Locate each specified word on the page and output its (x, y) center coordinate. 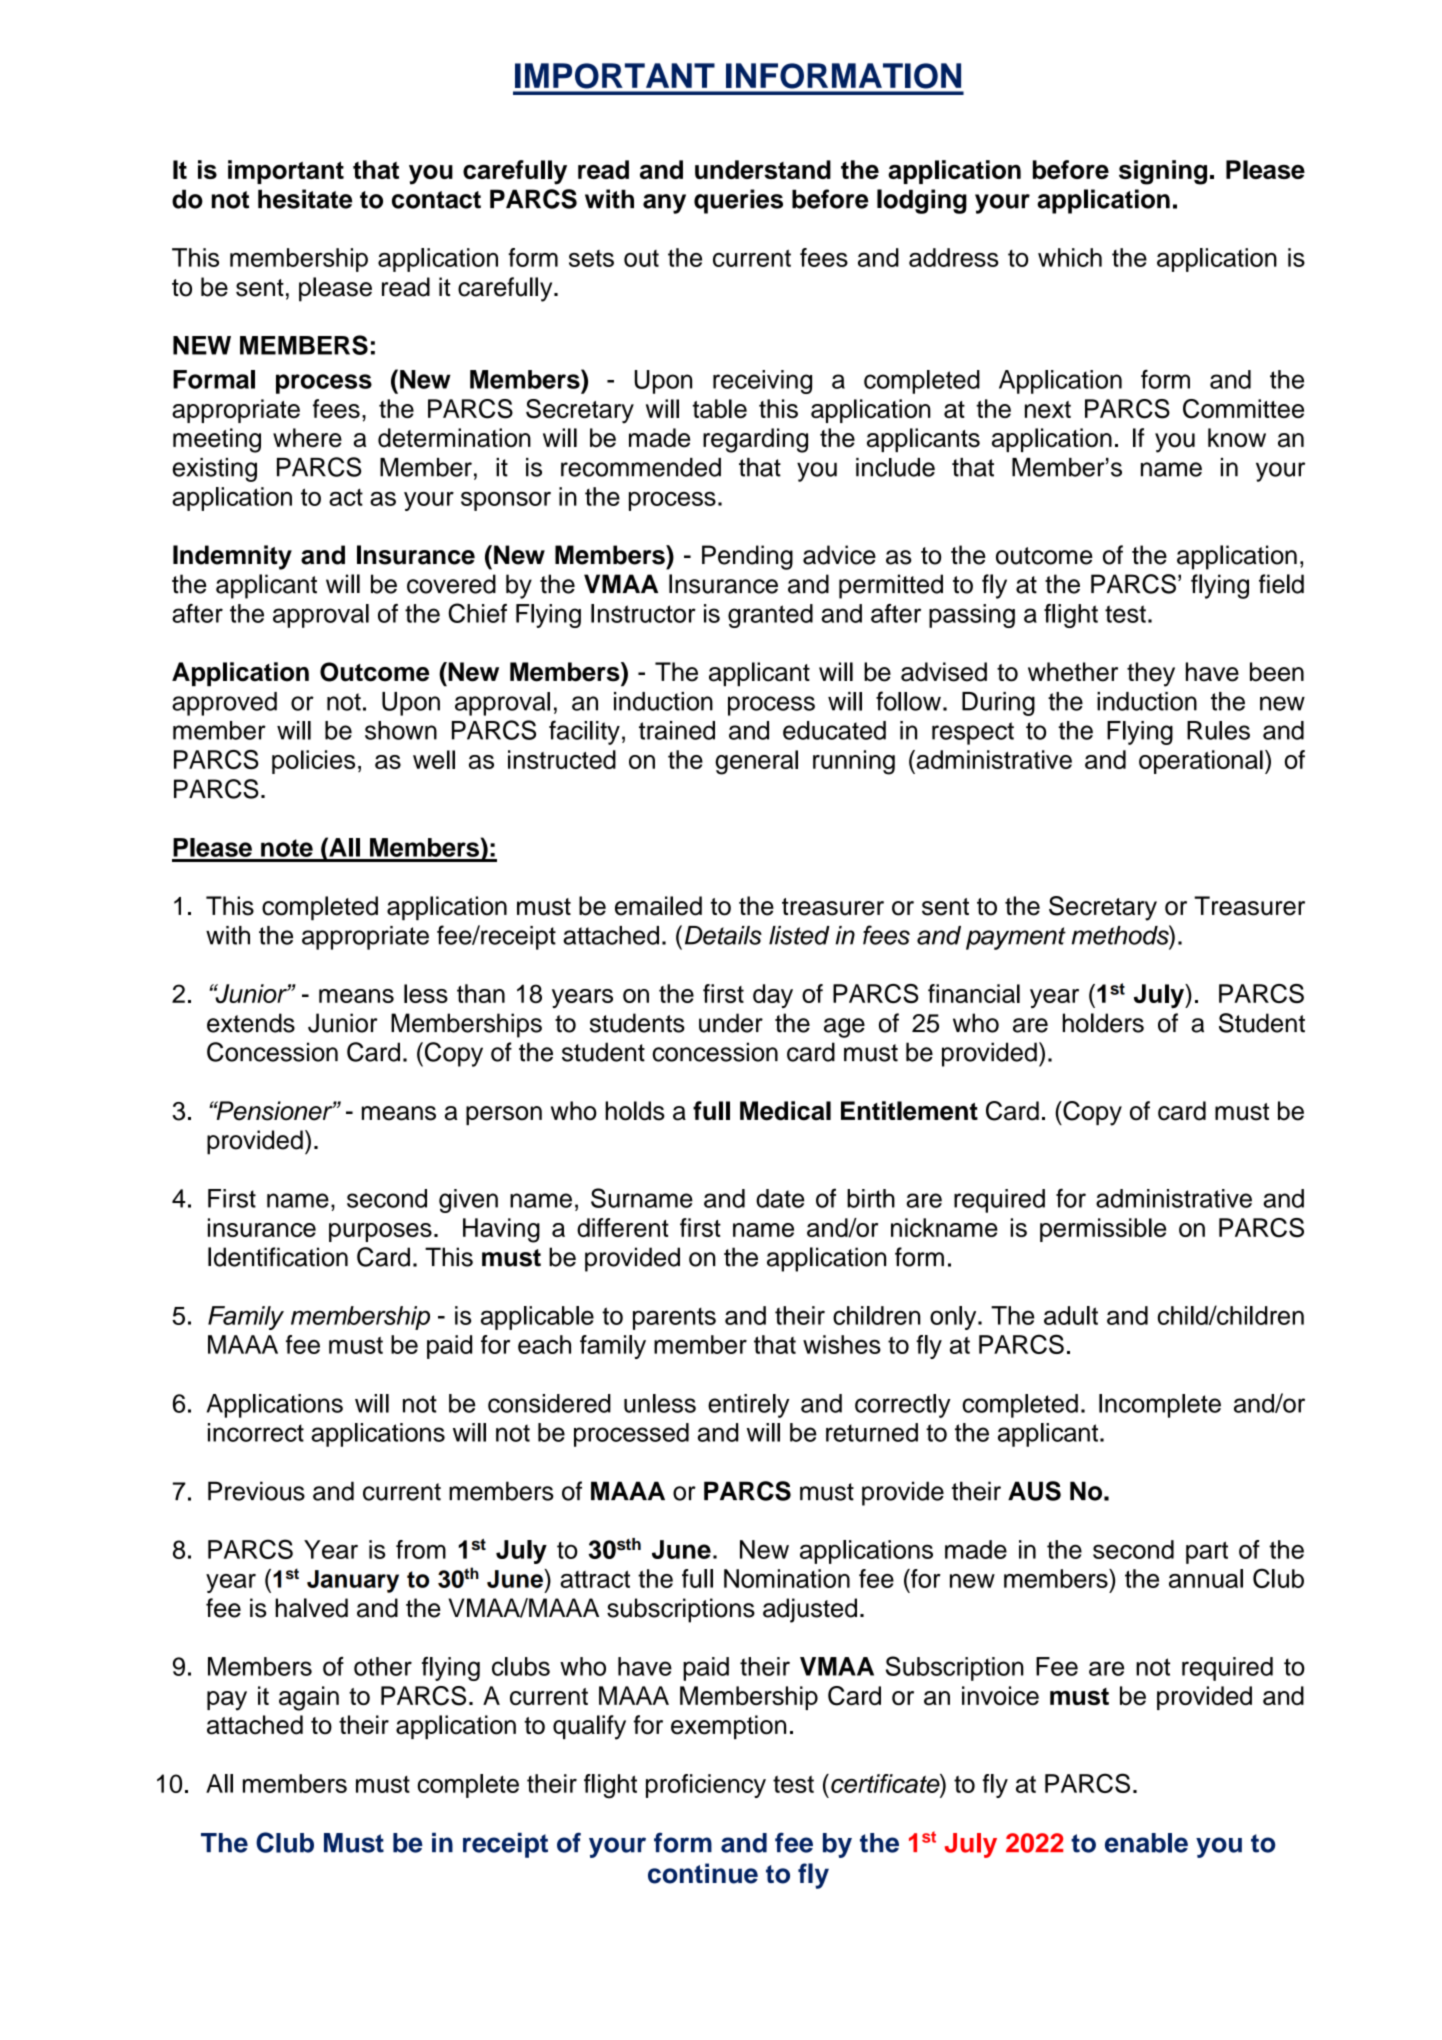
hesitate (305, 199)
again (309, 1698)
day (773, 996)
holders (1103, 1023)
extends (251, 1023)
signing (1163, 172)
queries (738, 201)
